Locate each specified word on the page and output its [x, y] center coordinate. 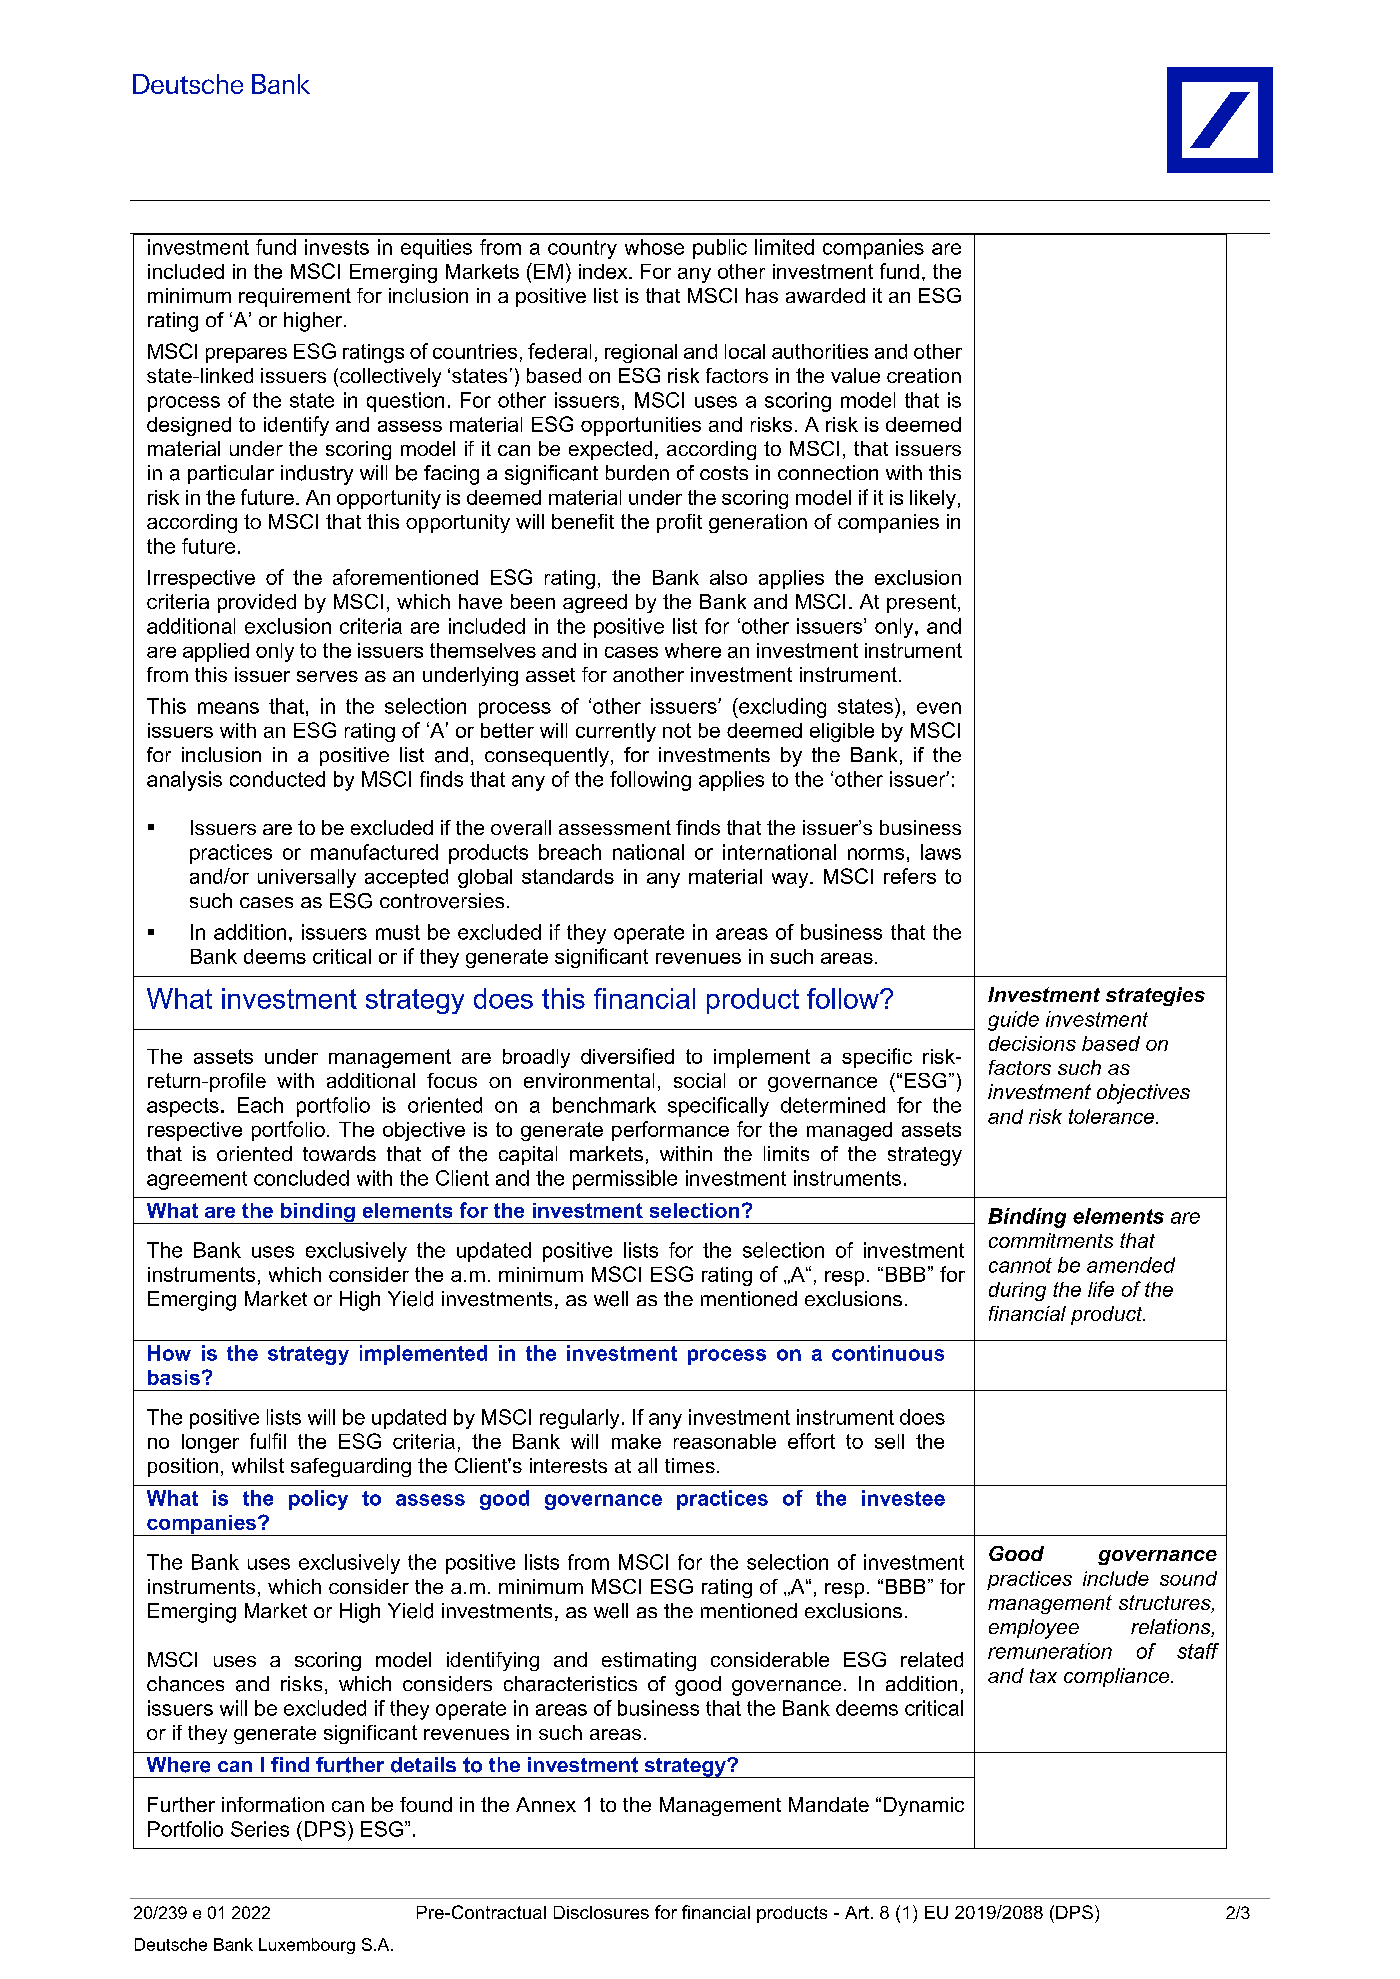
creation [924, 375]
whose [654, 247]
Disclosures [601, 1912]
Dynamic [924, 1806]
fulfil [268, 1441]
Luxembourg [307, 1946]
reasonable [725, 1441]
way [791, 880]
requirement [295, 297]
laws [941, 852]
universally [307, 878]
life [1101, 1289]
